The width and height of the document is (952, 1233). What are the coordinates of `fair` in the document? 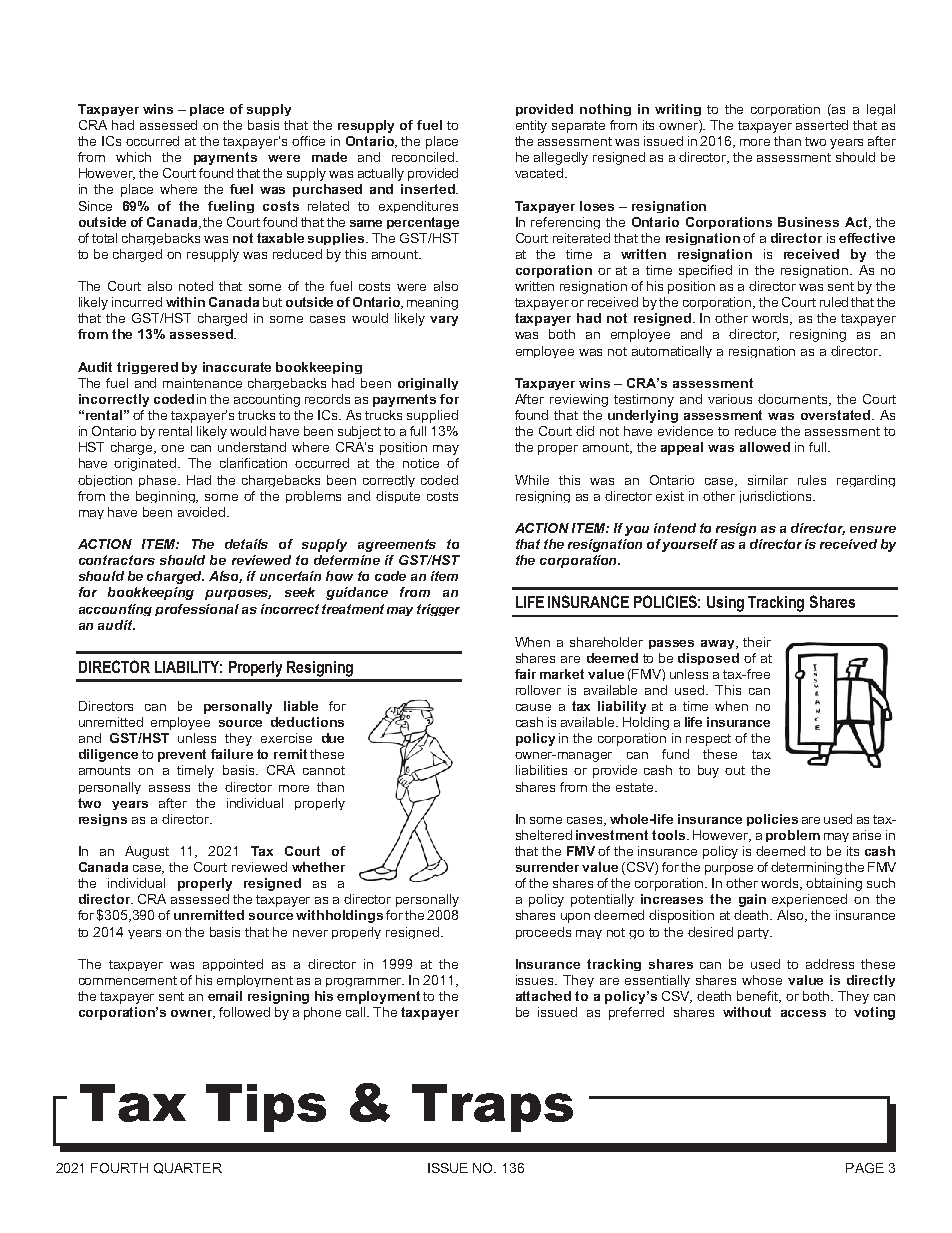 It's located at (525, 674).
